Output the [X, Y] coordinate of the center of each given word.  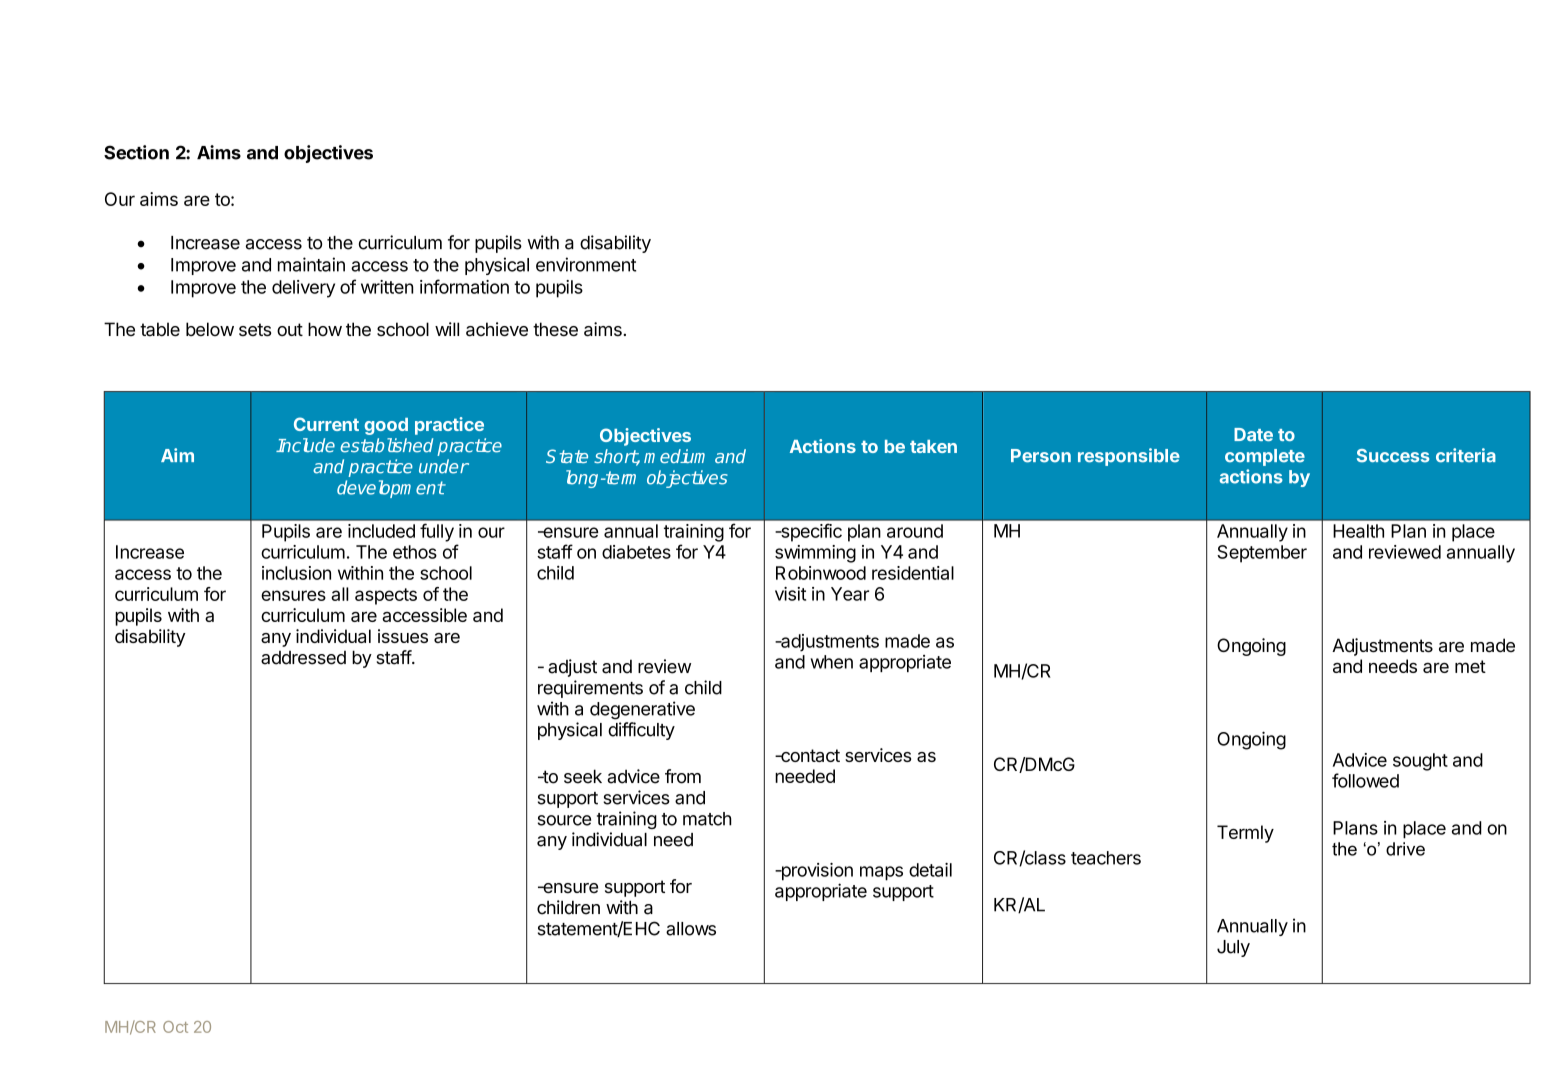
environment [586, 264]
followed [1365, 780]
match [707, 819]
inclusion [296, 573]
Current [326, 424]
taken [933, 446]
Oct [175, 1027]
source [564, 820]
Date [1253, 434]
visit [790, 594]
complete [1265, 457]
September [1262, 554]
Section [136, 152]
